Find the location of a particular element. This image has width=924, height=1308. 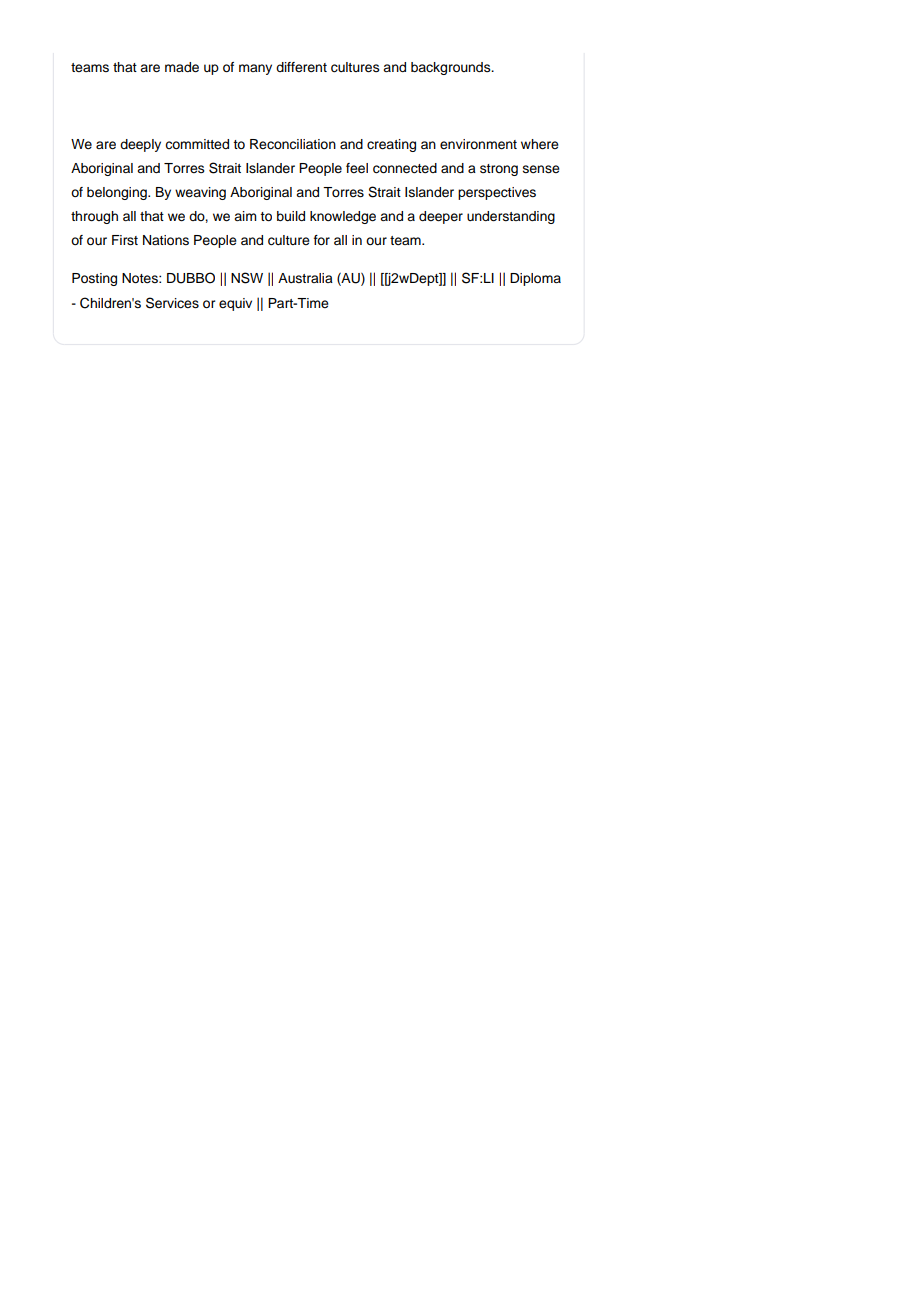

through is located at coordinates (94, 217).
